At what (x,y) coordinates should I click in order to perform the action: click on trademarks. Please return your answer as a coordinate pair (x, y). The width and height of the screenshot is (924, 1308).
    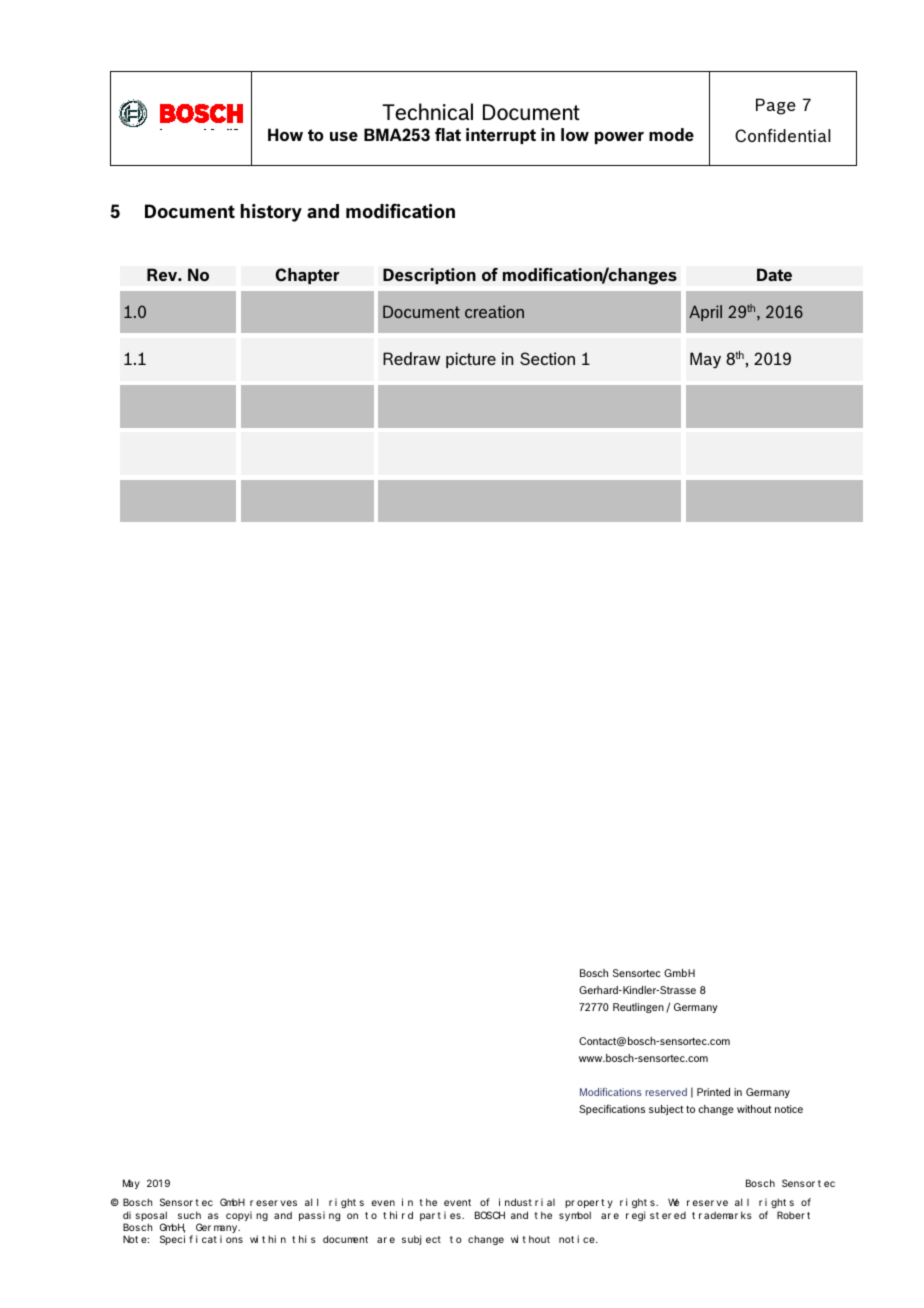
    Looking at the image, I should click on (722, 1215).
